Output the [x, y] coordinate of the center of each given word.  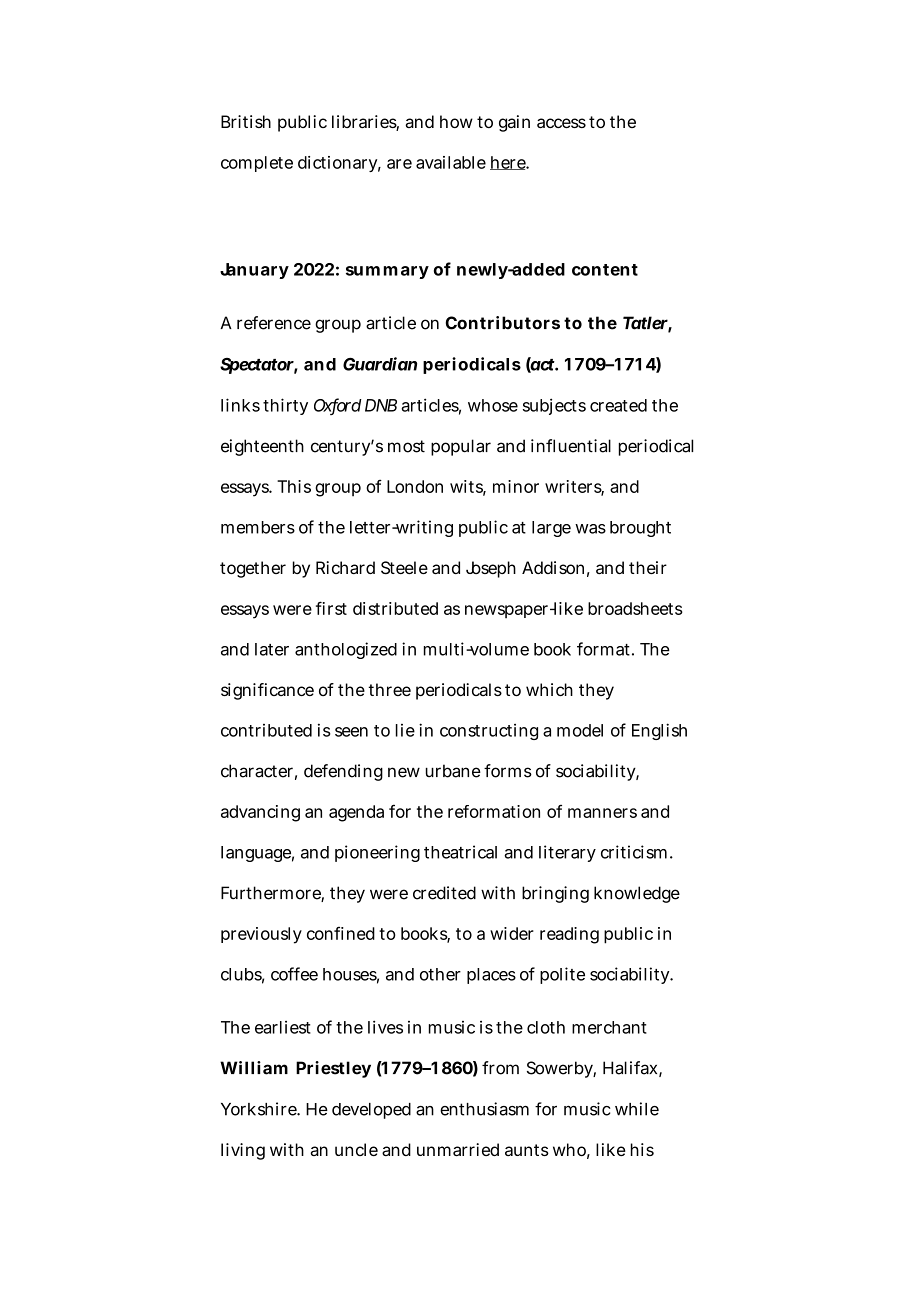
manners [602, 813]
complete [257, 164]
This [294, 486]
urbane [453, 771]
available [451, 162]
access [561, 123]
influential [571, 446]
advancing [260, 813]
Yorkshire [259, 1109]
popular [461, 447]
